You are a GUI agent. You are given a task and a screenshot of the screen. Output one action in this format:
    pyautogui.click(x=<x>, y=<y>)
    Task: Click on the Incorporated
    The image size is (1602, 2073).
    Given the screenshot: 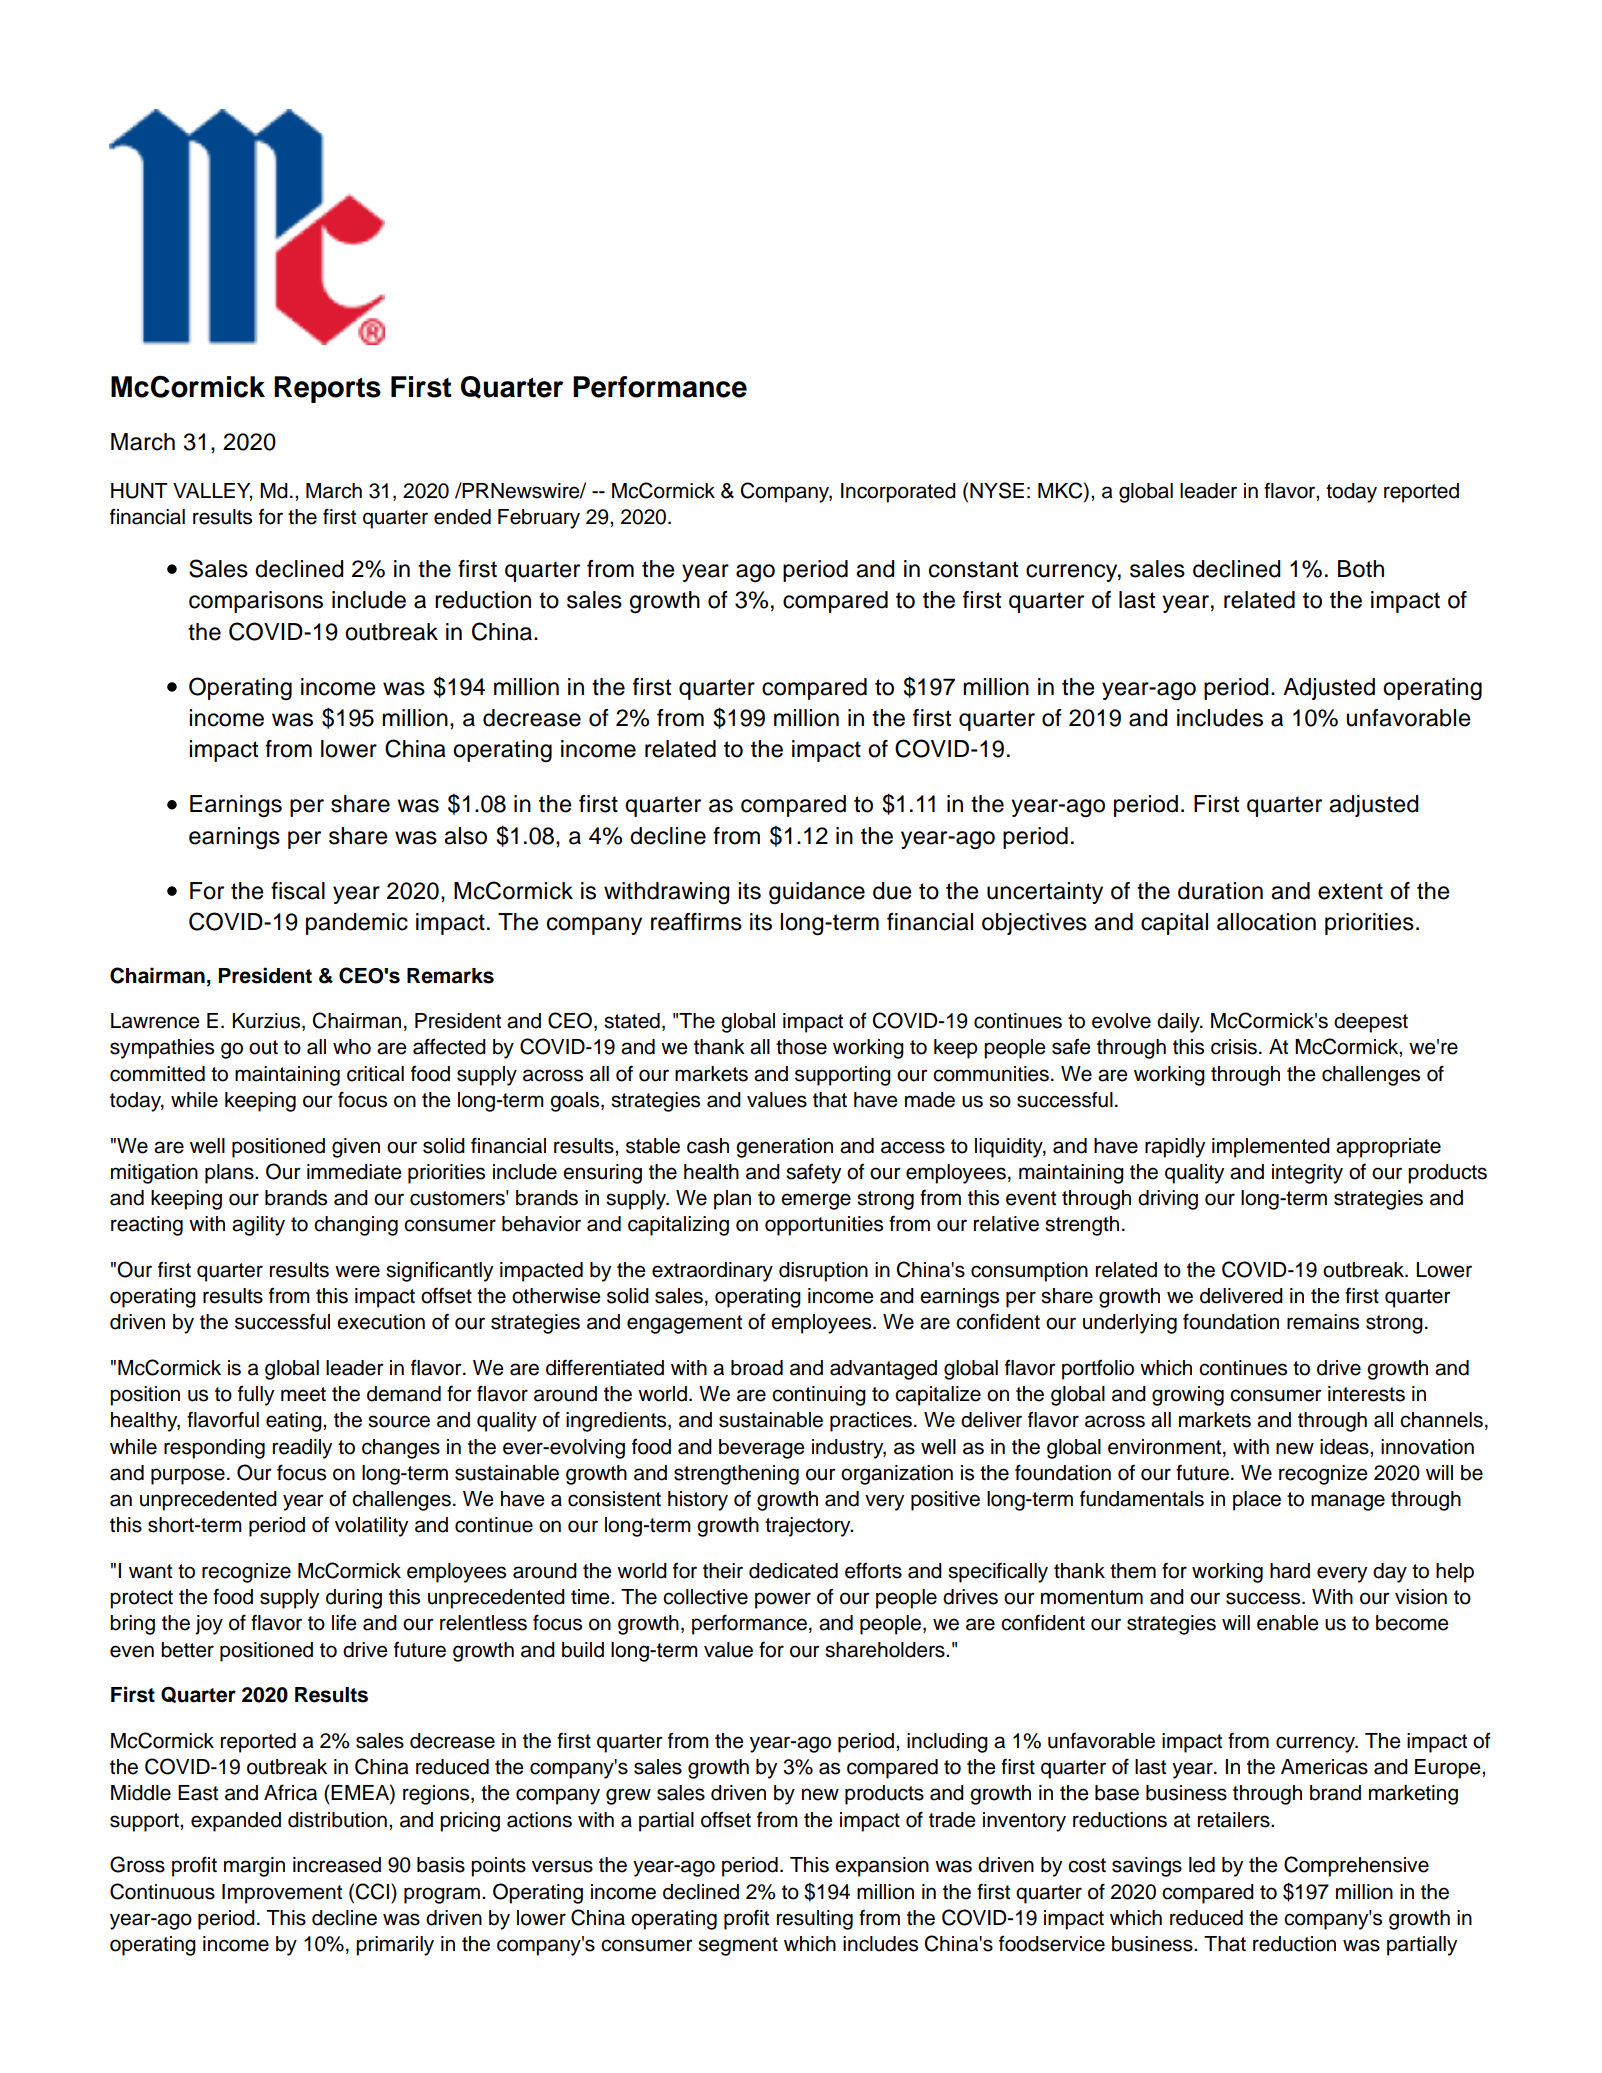 What is the action you would take?
    pyautogui.click(x=898, y=493)
